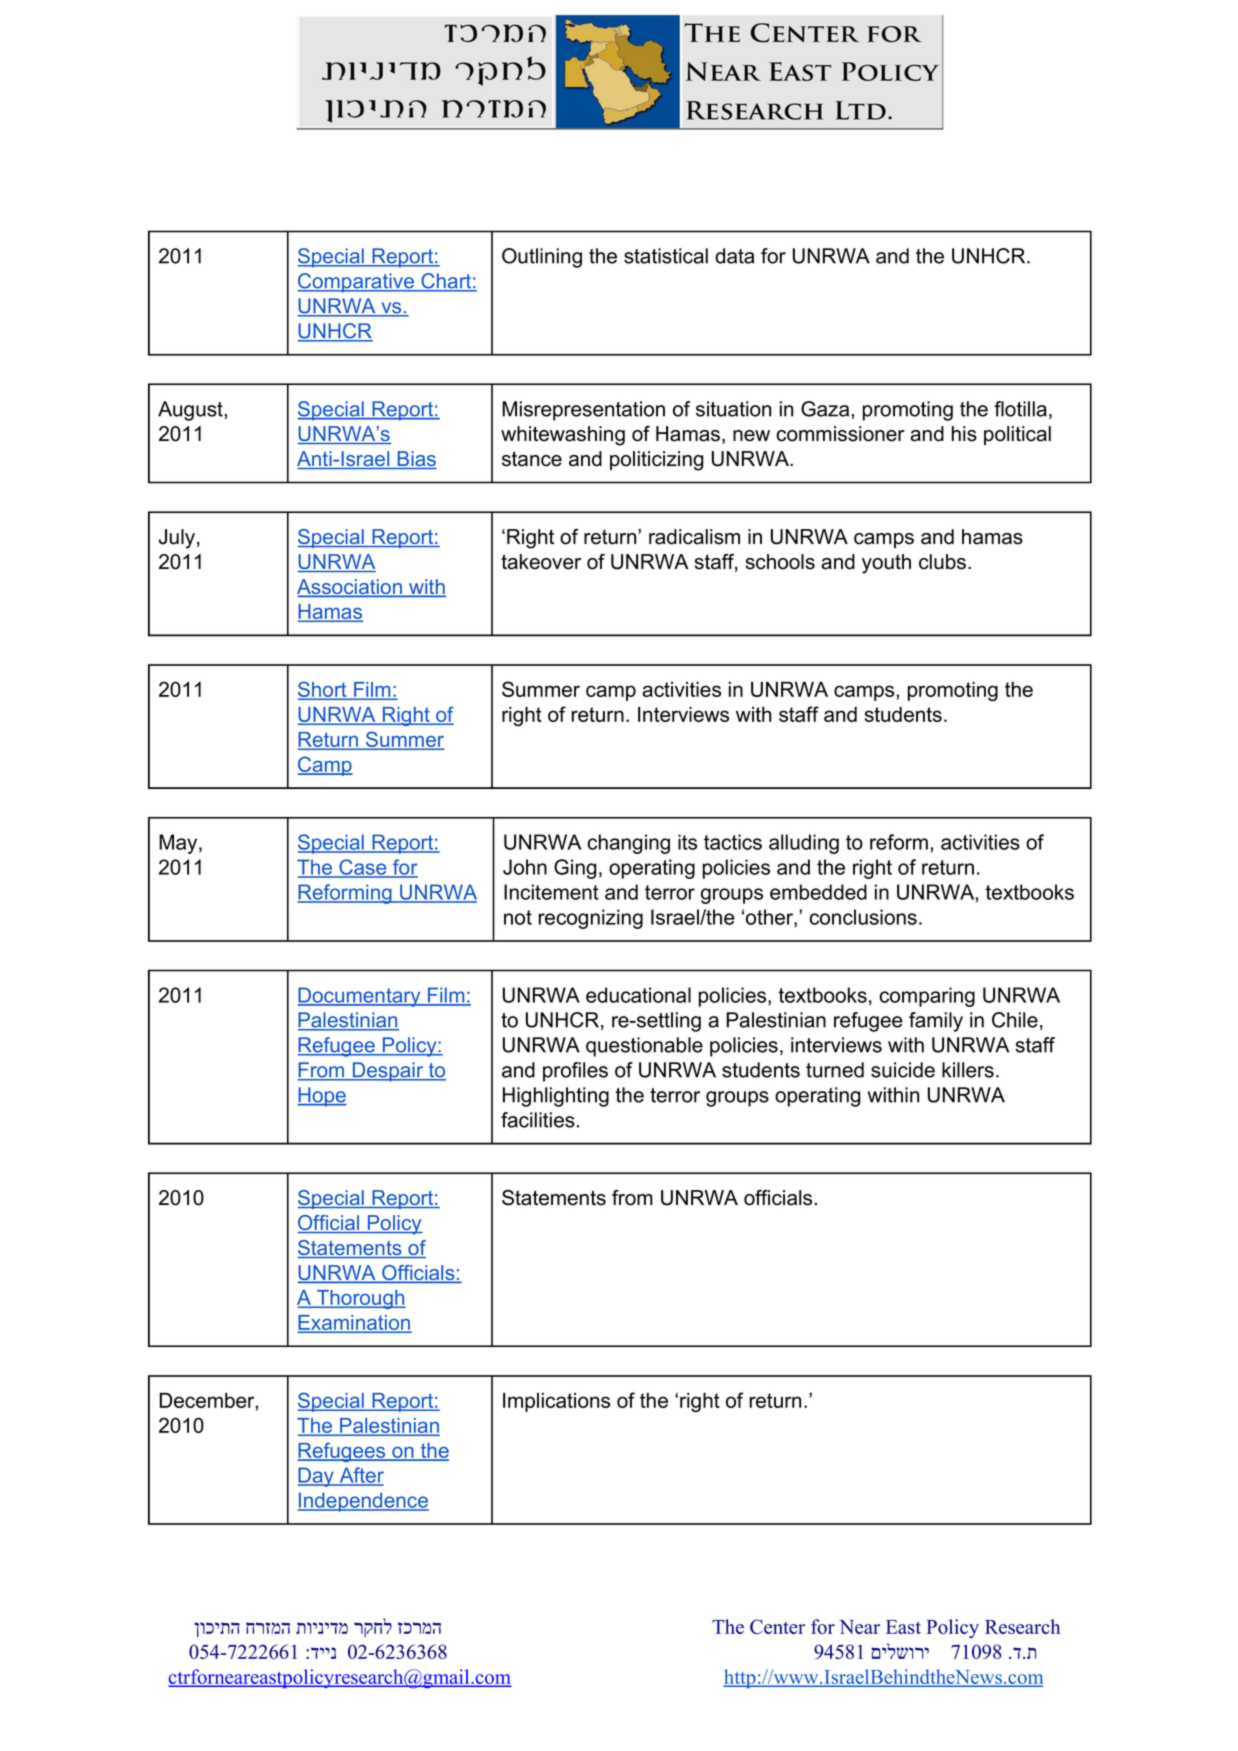 The height and width of the page is (1751, 1238). What do you see at coordinates (363, 1502) in the page?
I see `Independence` at bounding box center [363, 1502].
